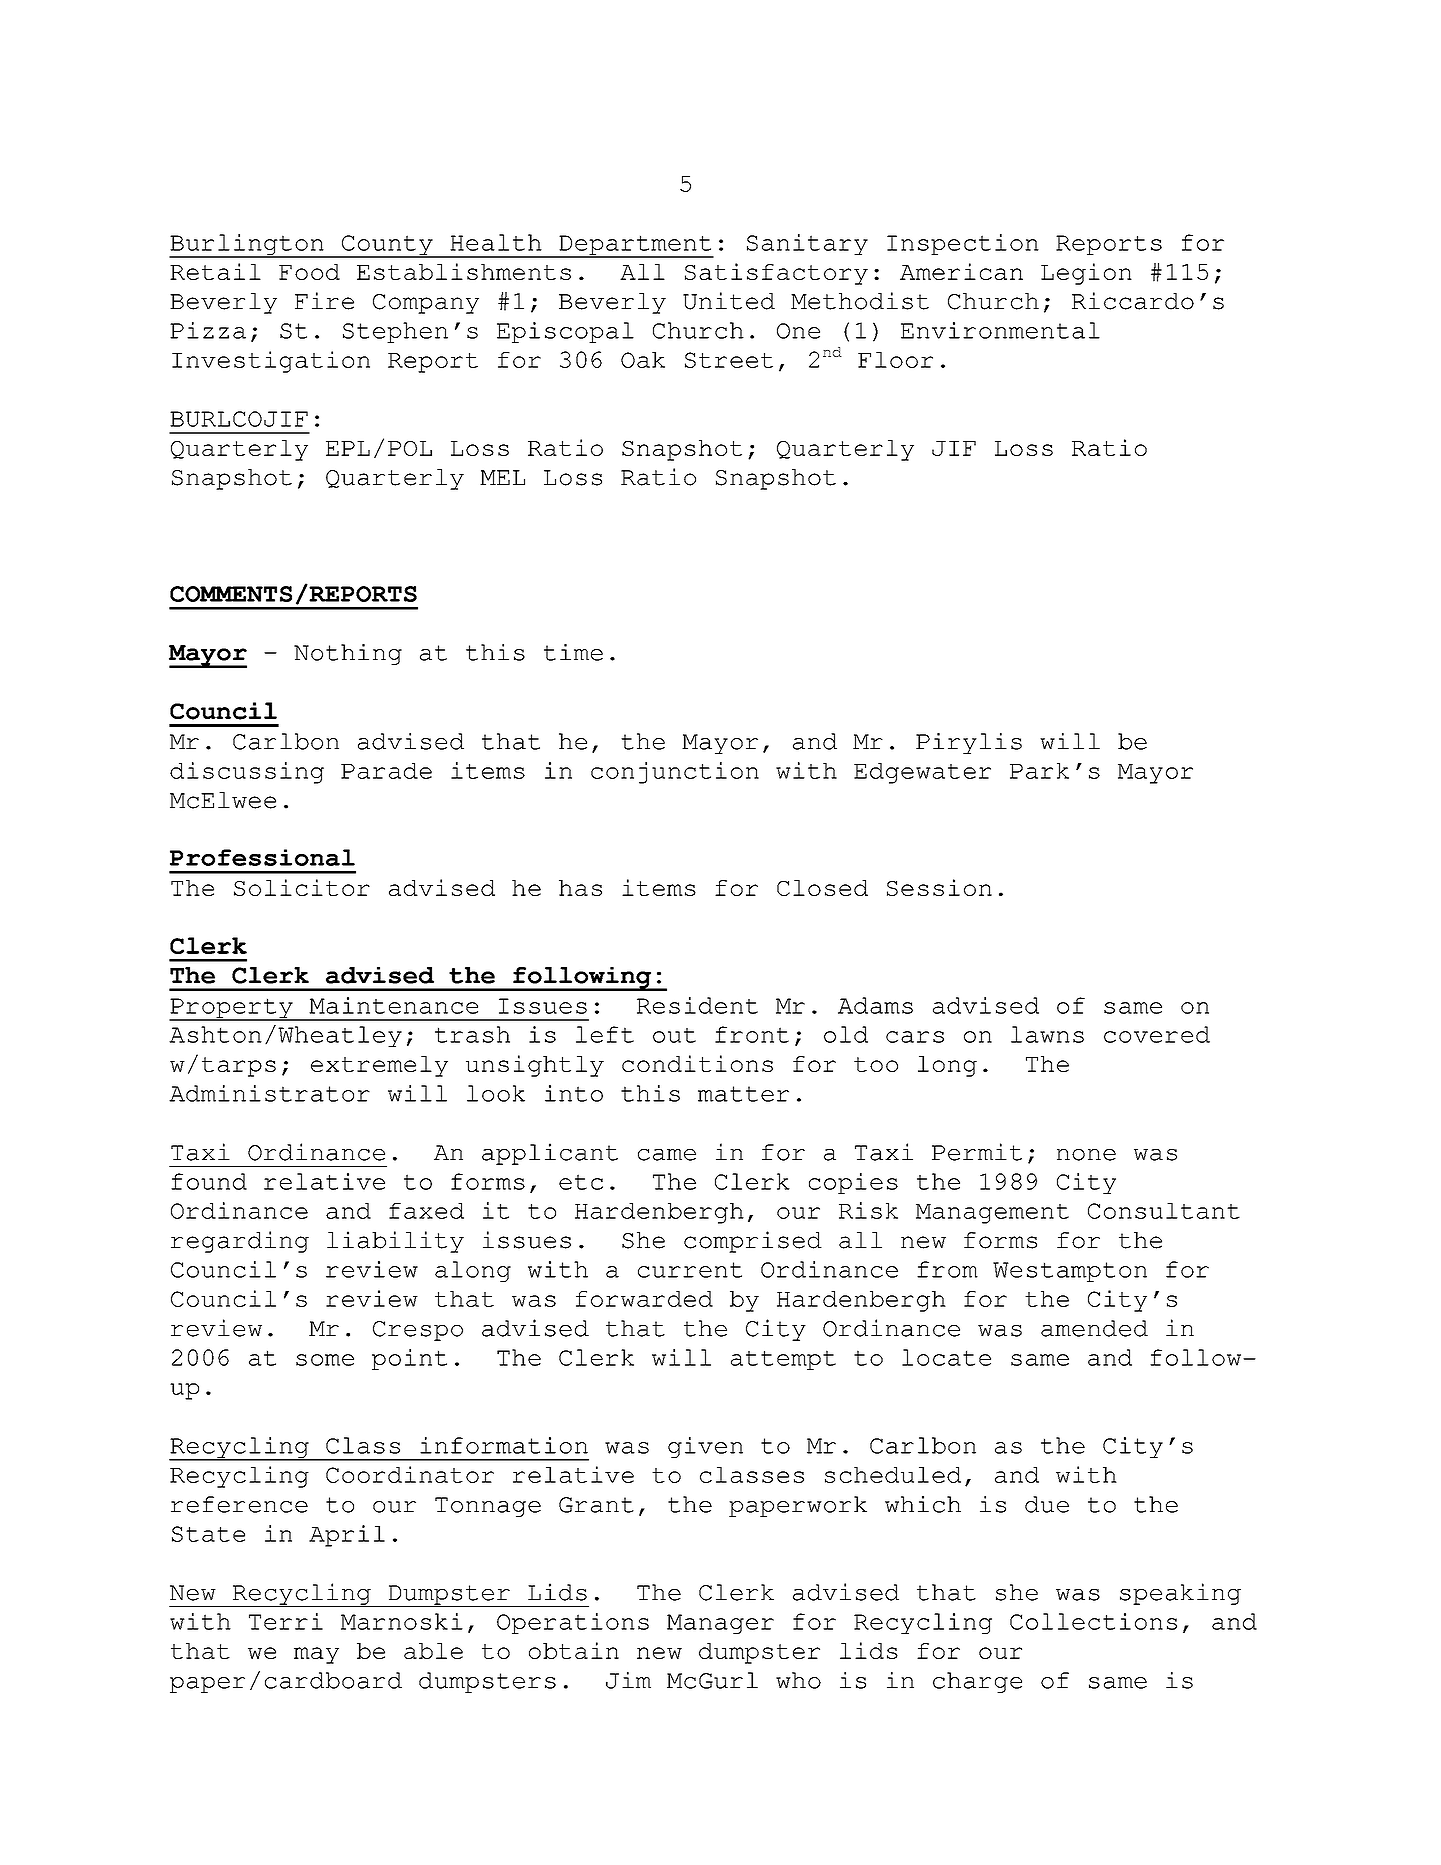  What do you see at coordinates (1094, 1328) in the screenshot?
I see `amended` at bounding box center [1094, 1328].
